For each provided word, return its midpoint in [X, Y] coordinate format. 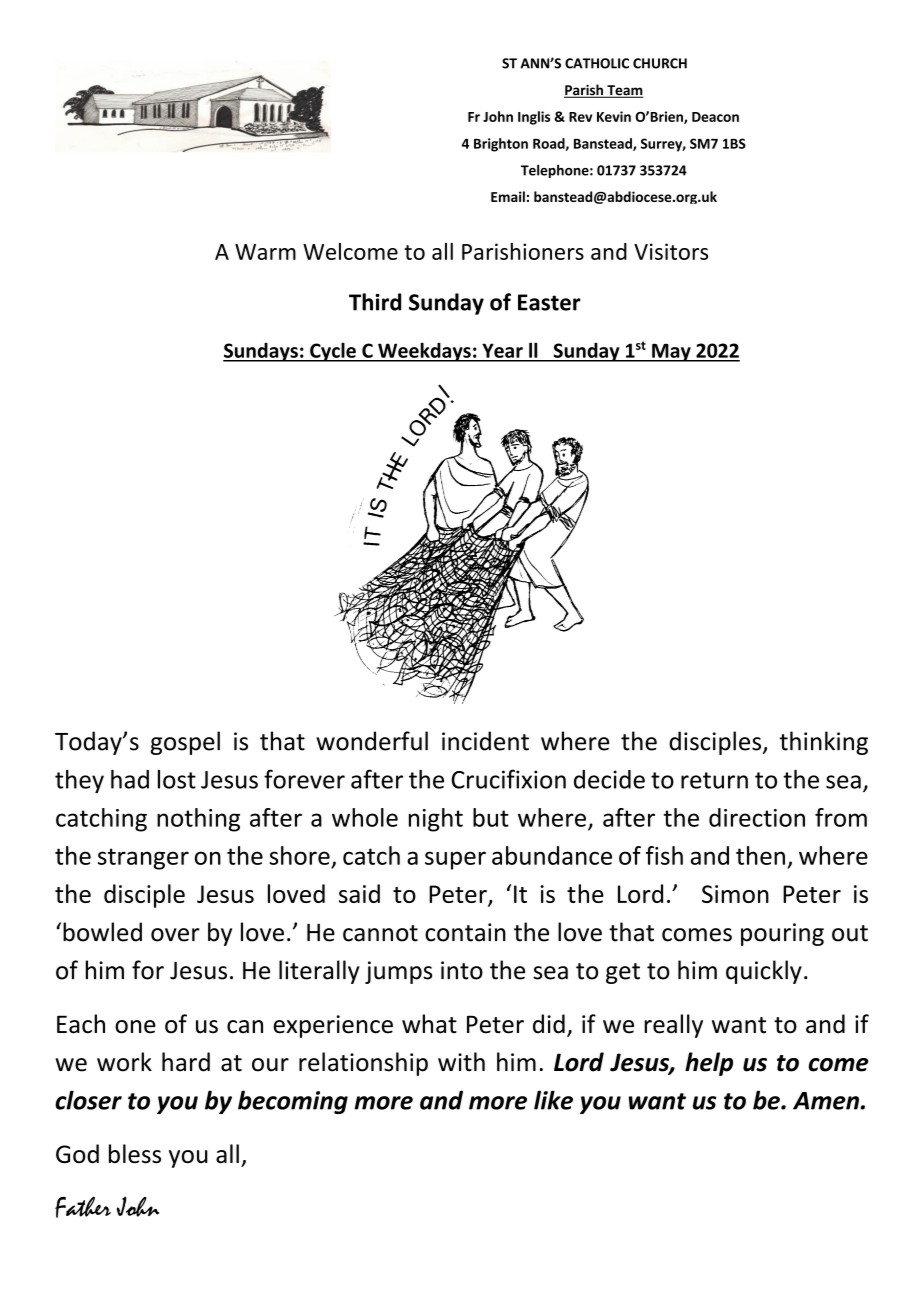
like [553, 1100]
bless [135, 1154]
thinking [824, 743]
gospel [185, 743]
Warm [265, 252]
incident [485, 741]
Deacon [715, 117]
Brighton [501, 145]
